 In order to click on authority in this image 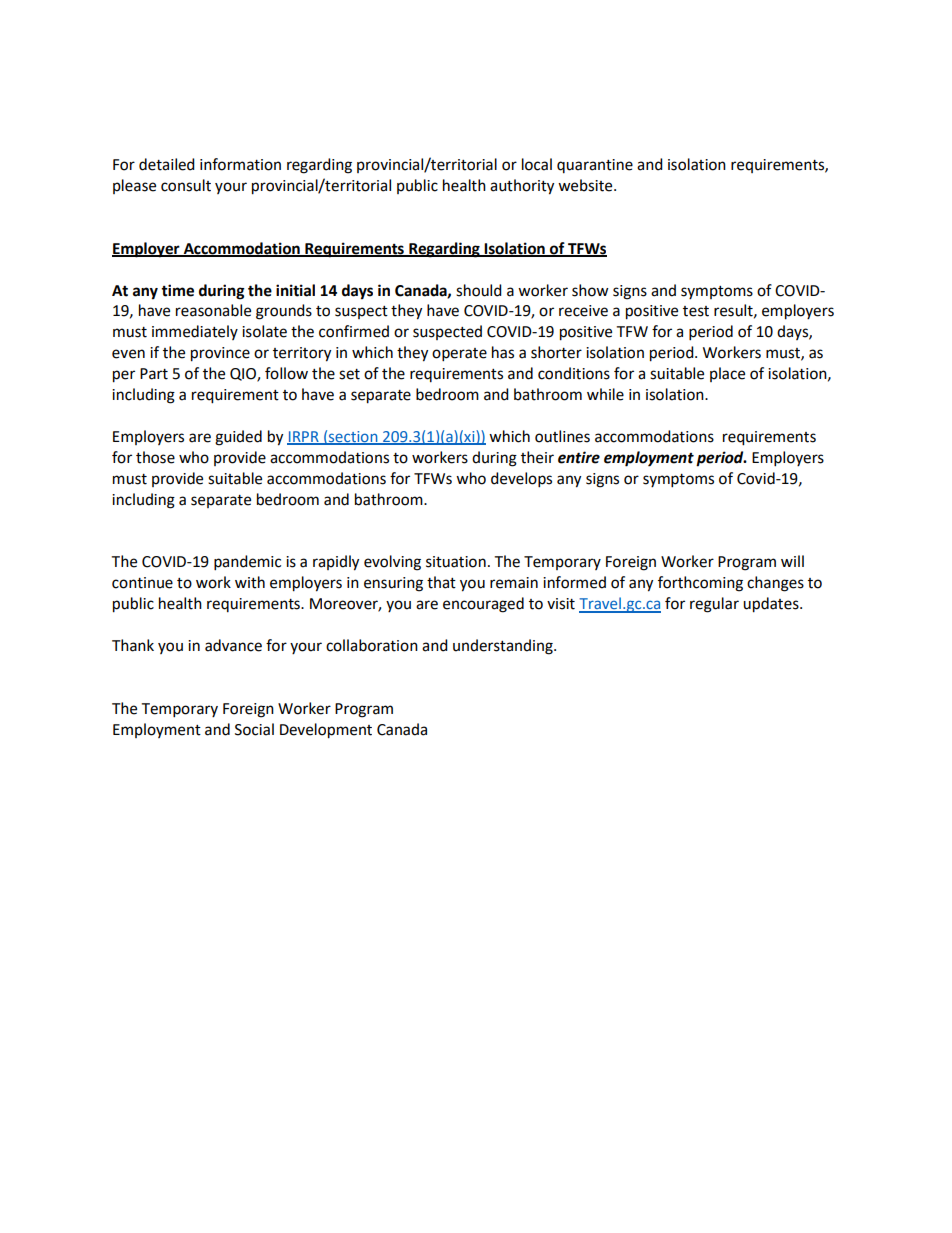, I will do `click(522, 187)`.
